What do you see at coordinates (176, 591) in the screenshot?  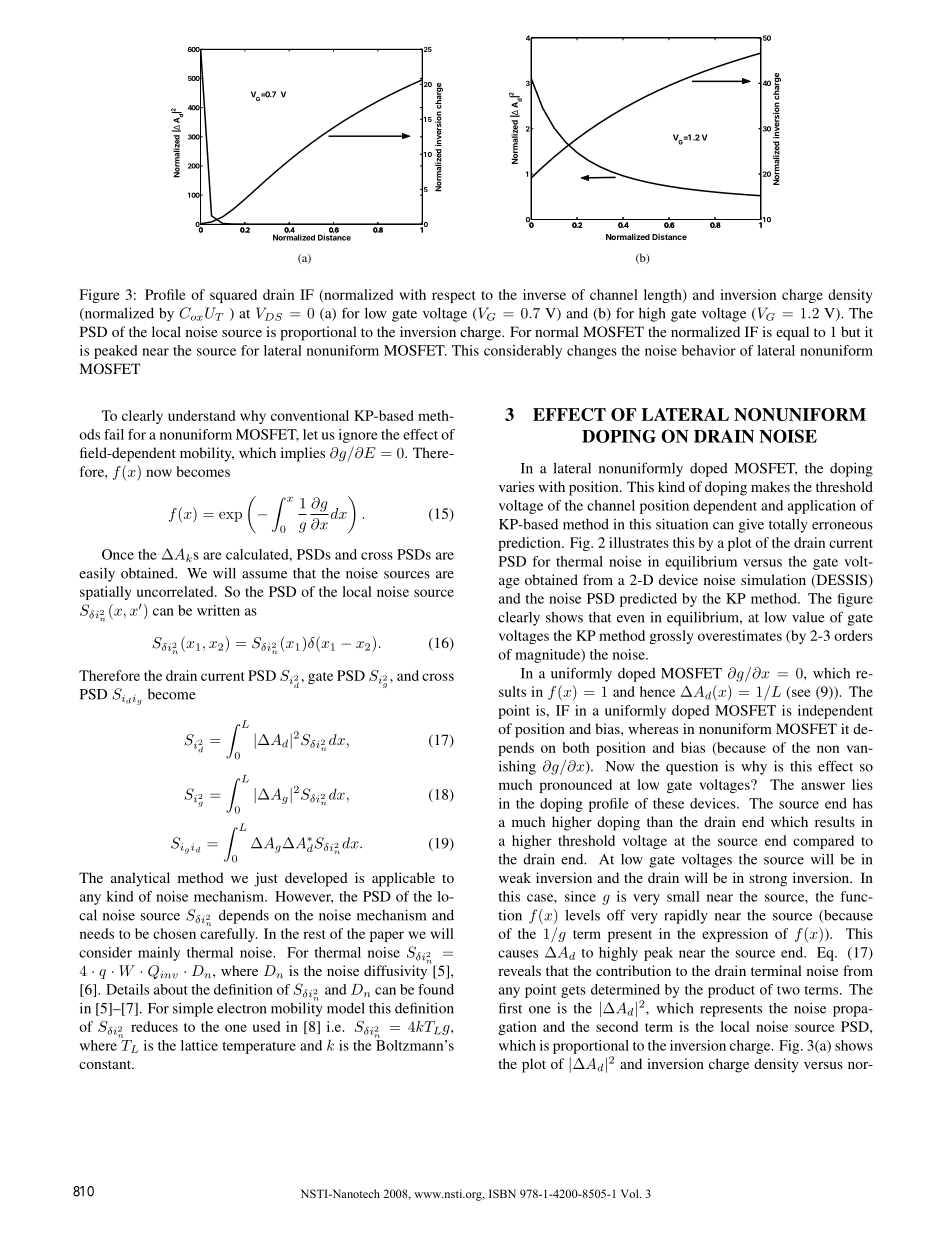 I see `uncorrelated` at bounding box center [176, 591].
